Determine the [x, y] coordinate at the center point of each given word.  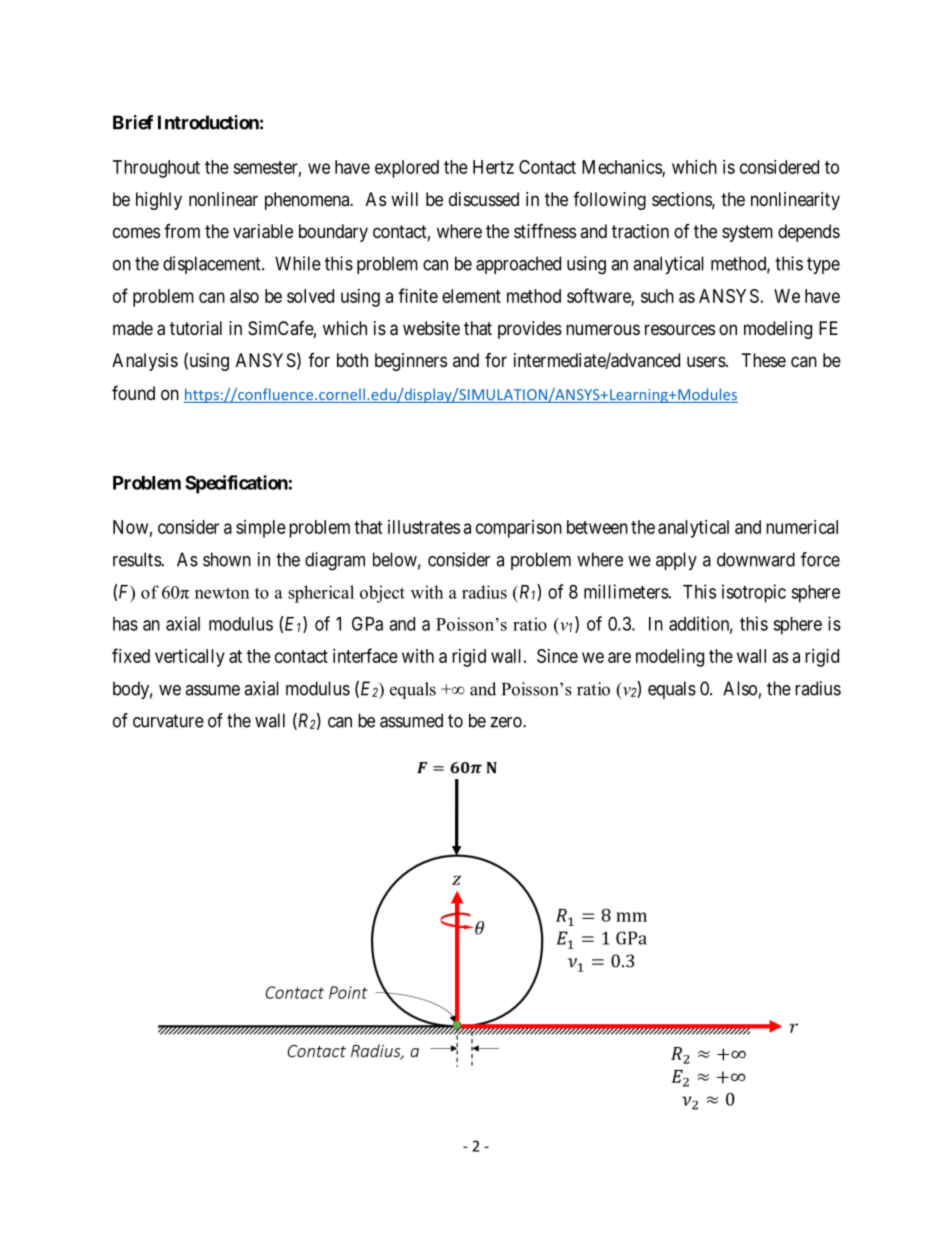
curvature [168, 721]
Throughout [156, 169]
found [133, 392]
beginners [411, 362]
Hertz [493, 167]
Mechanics [622, 168]
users [706, 361]
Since [557, 656]
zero [507, 722]
